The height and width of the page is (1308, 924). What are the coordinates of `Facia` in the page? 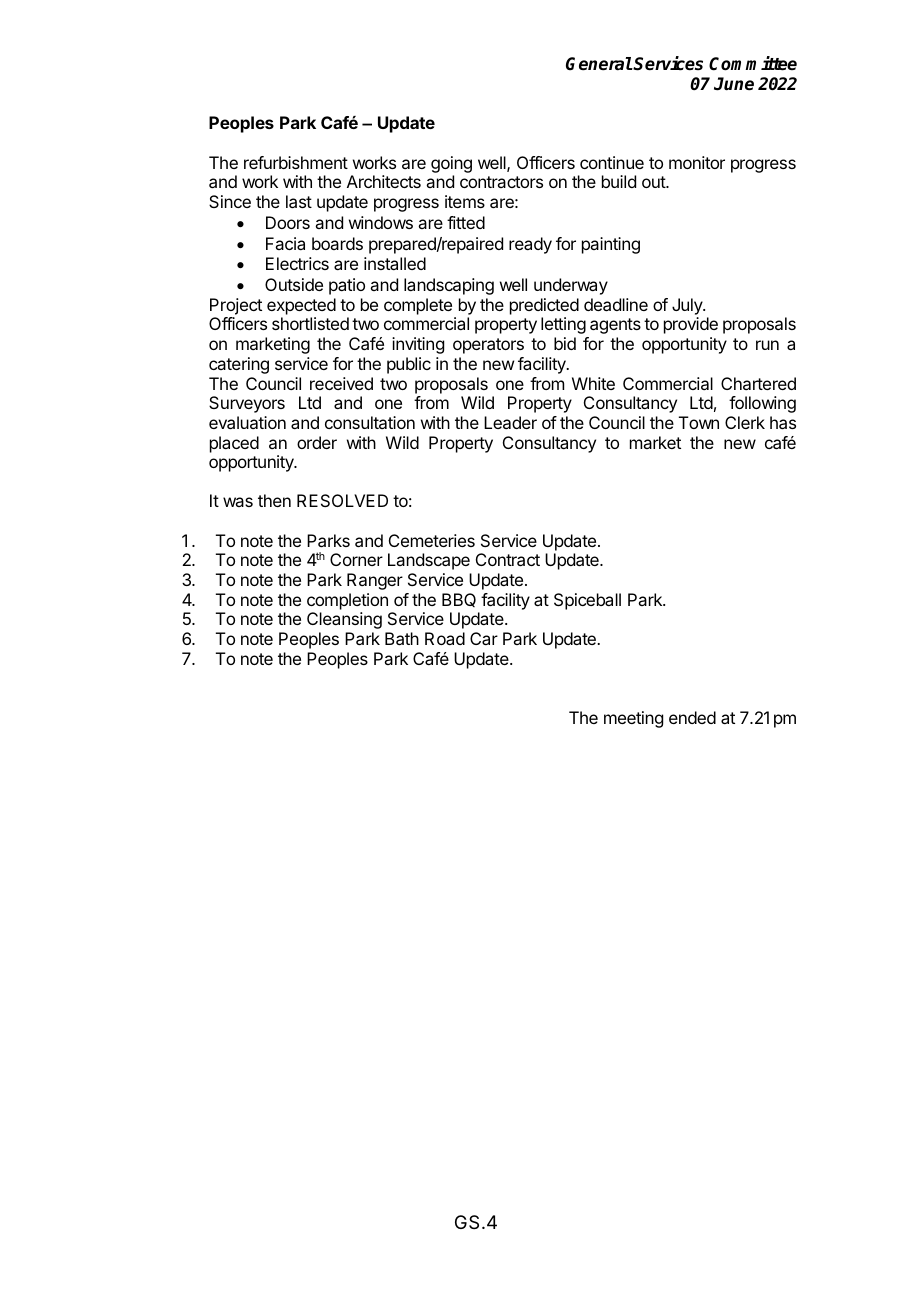 It's located at (285, 243).
